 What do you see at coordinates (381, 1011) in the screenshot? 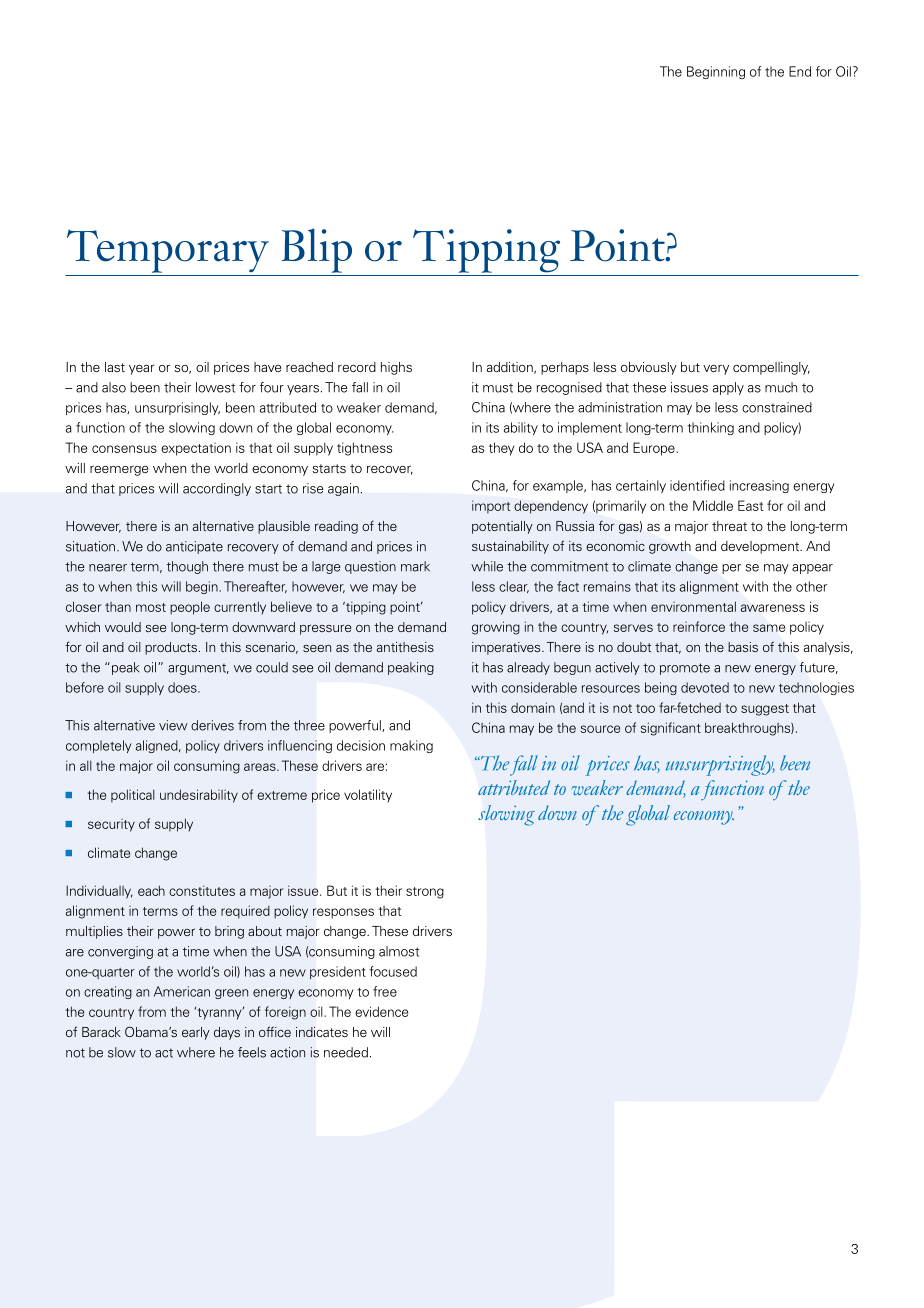
I see `evidence` at bounding box center [381, 1011].
